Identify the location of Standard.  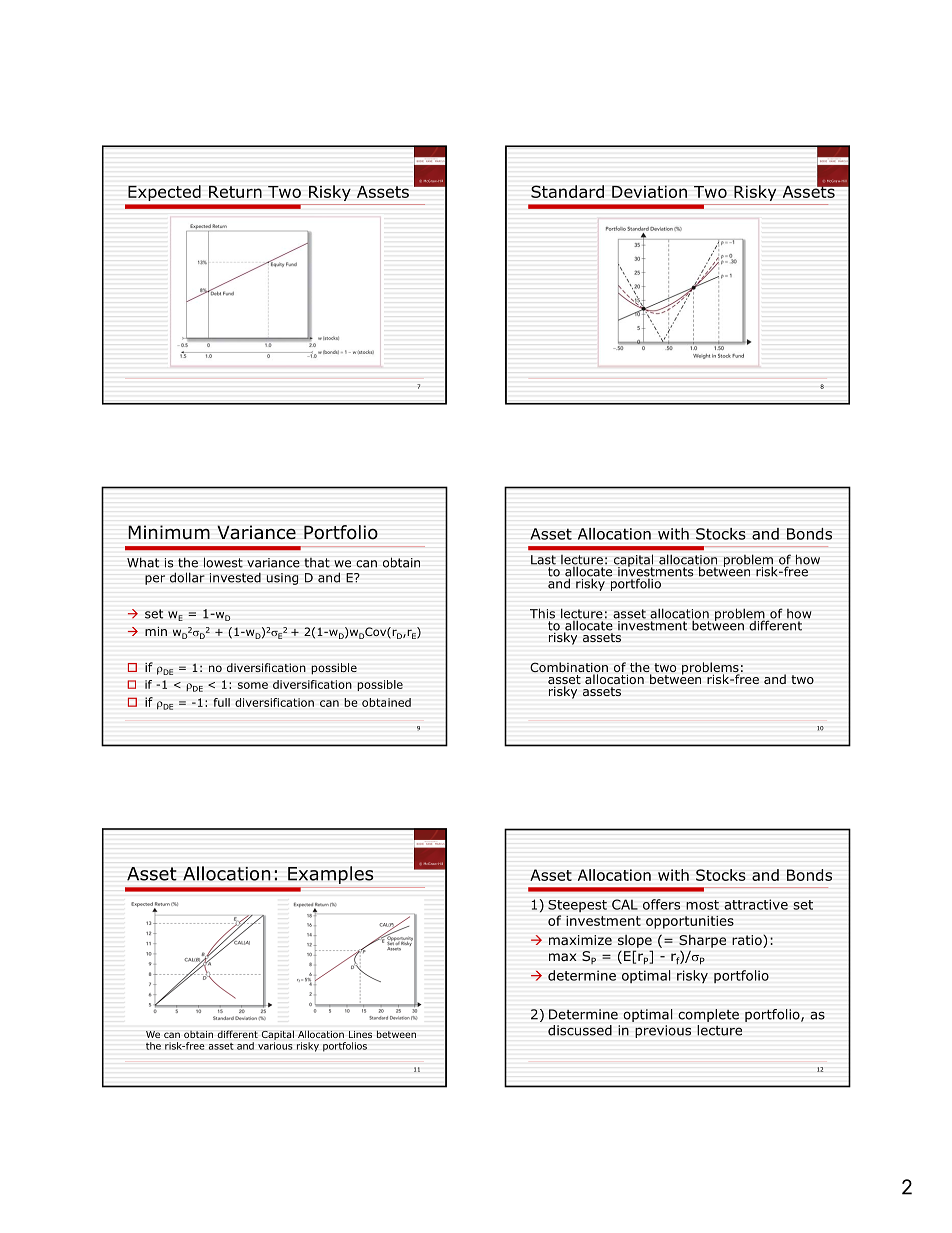
(567, 191).
